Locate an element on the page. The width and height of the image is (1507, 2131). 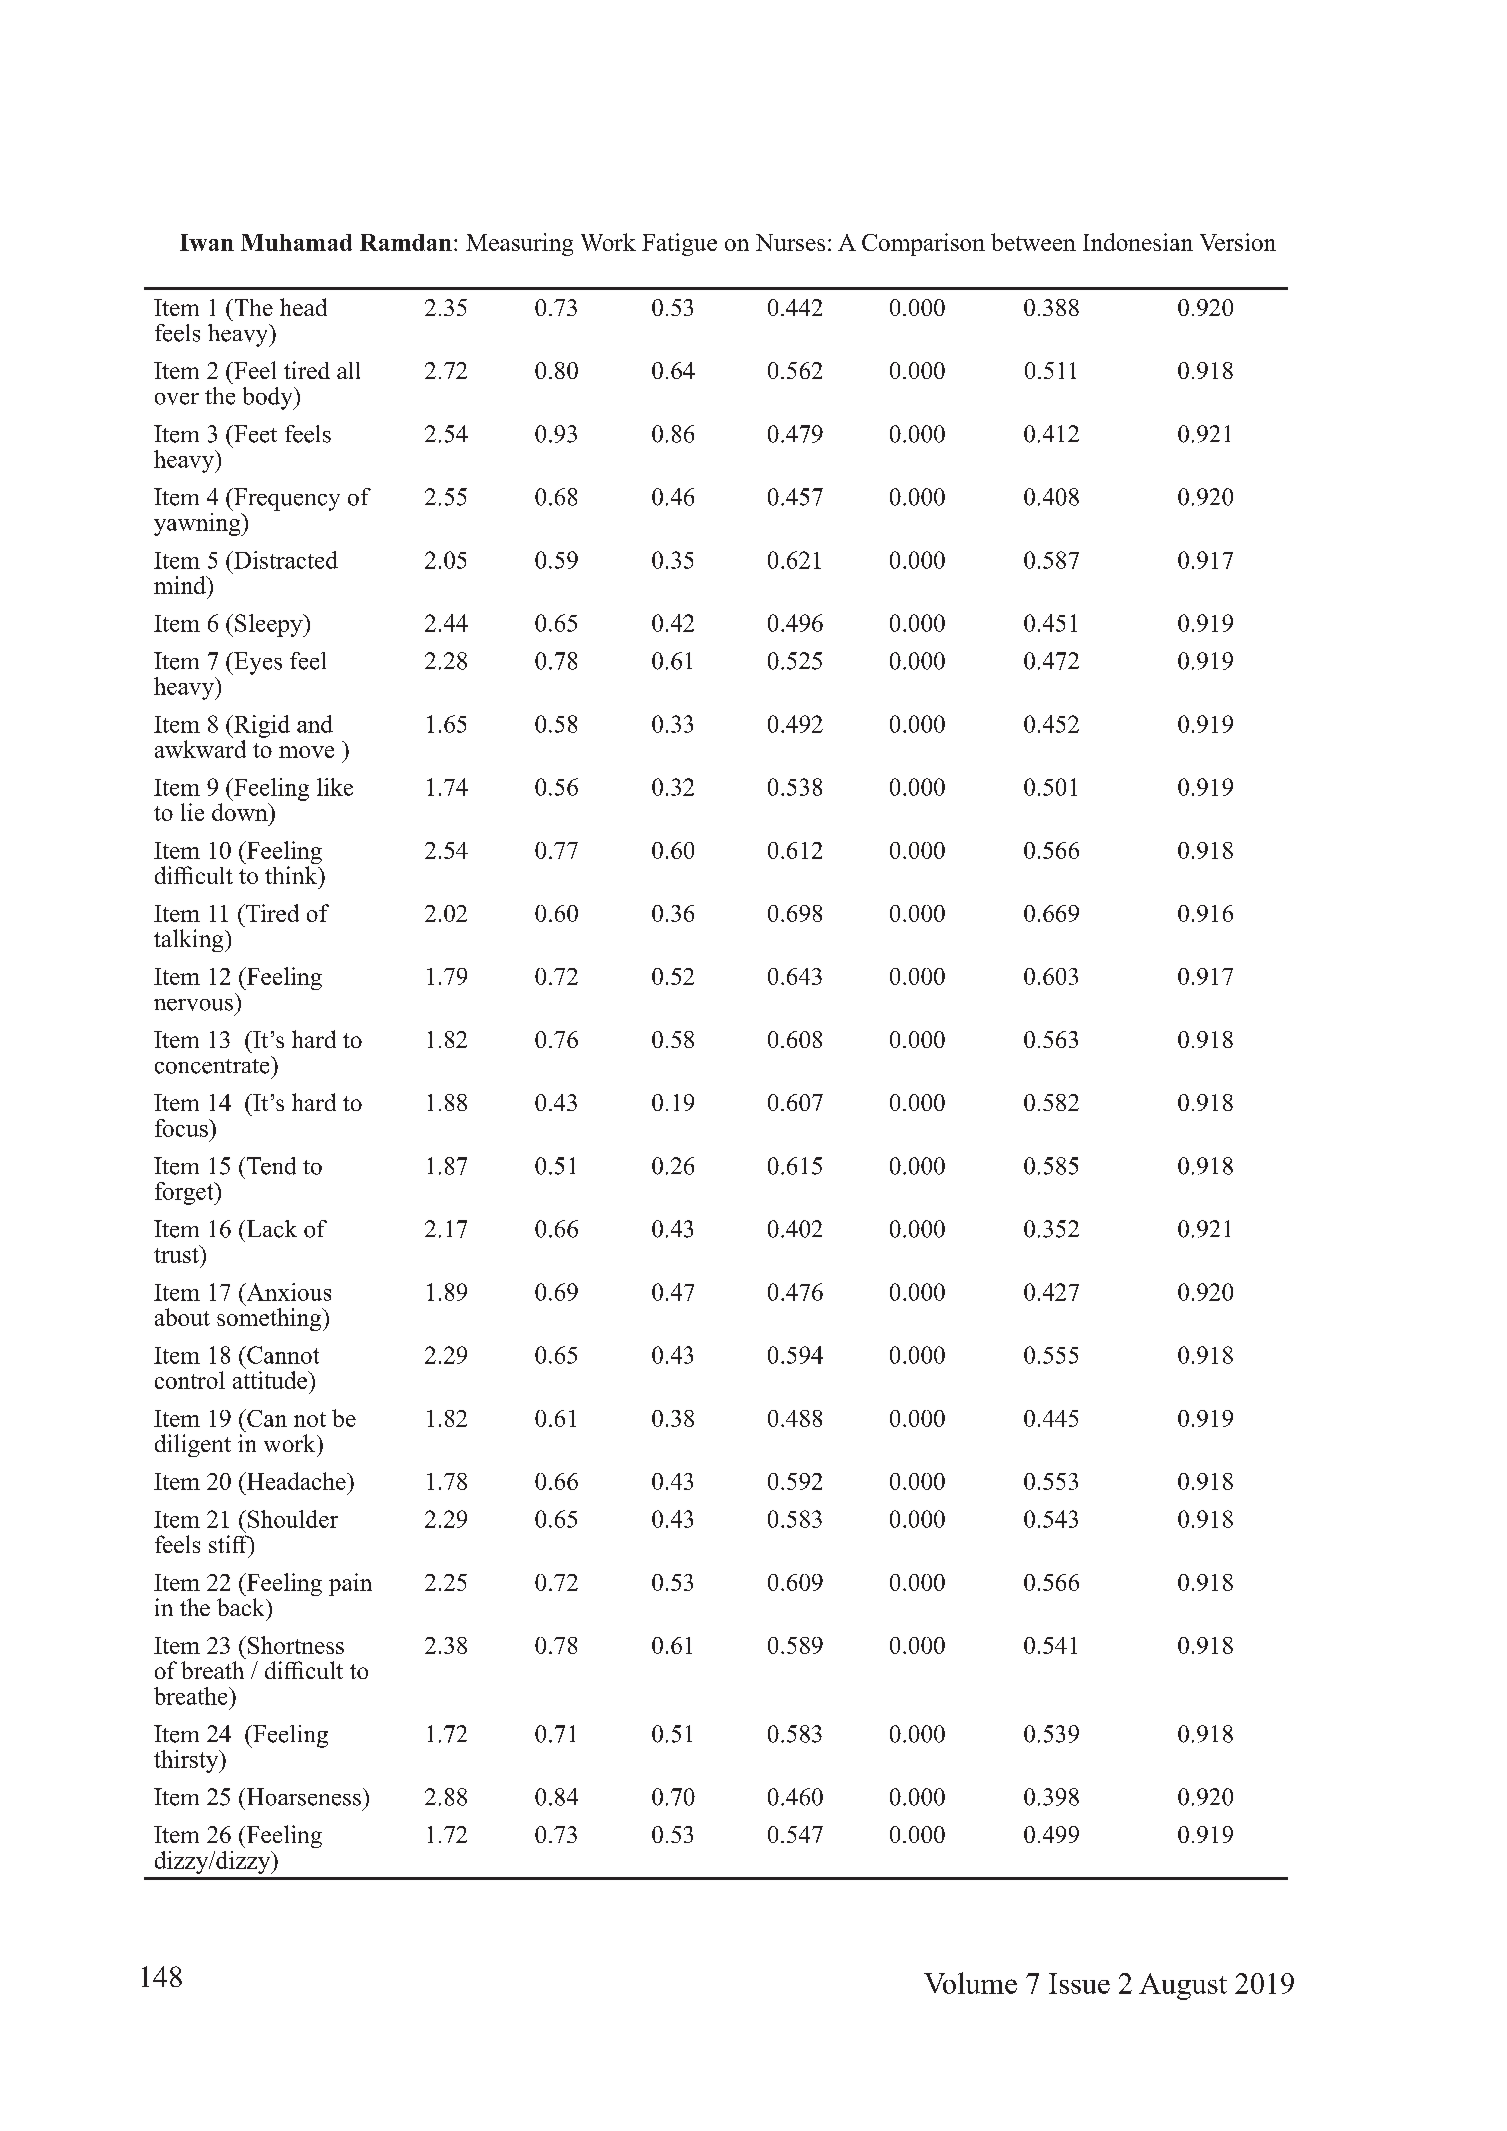
Fatigue is located at coordinates (679, 244).
